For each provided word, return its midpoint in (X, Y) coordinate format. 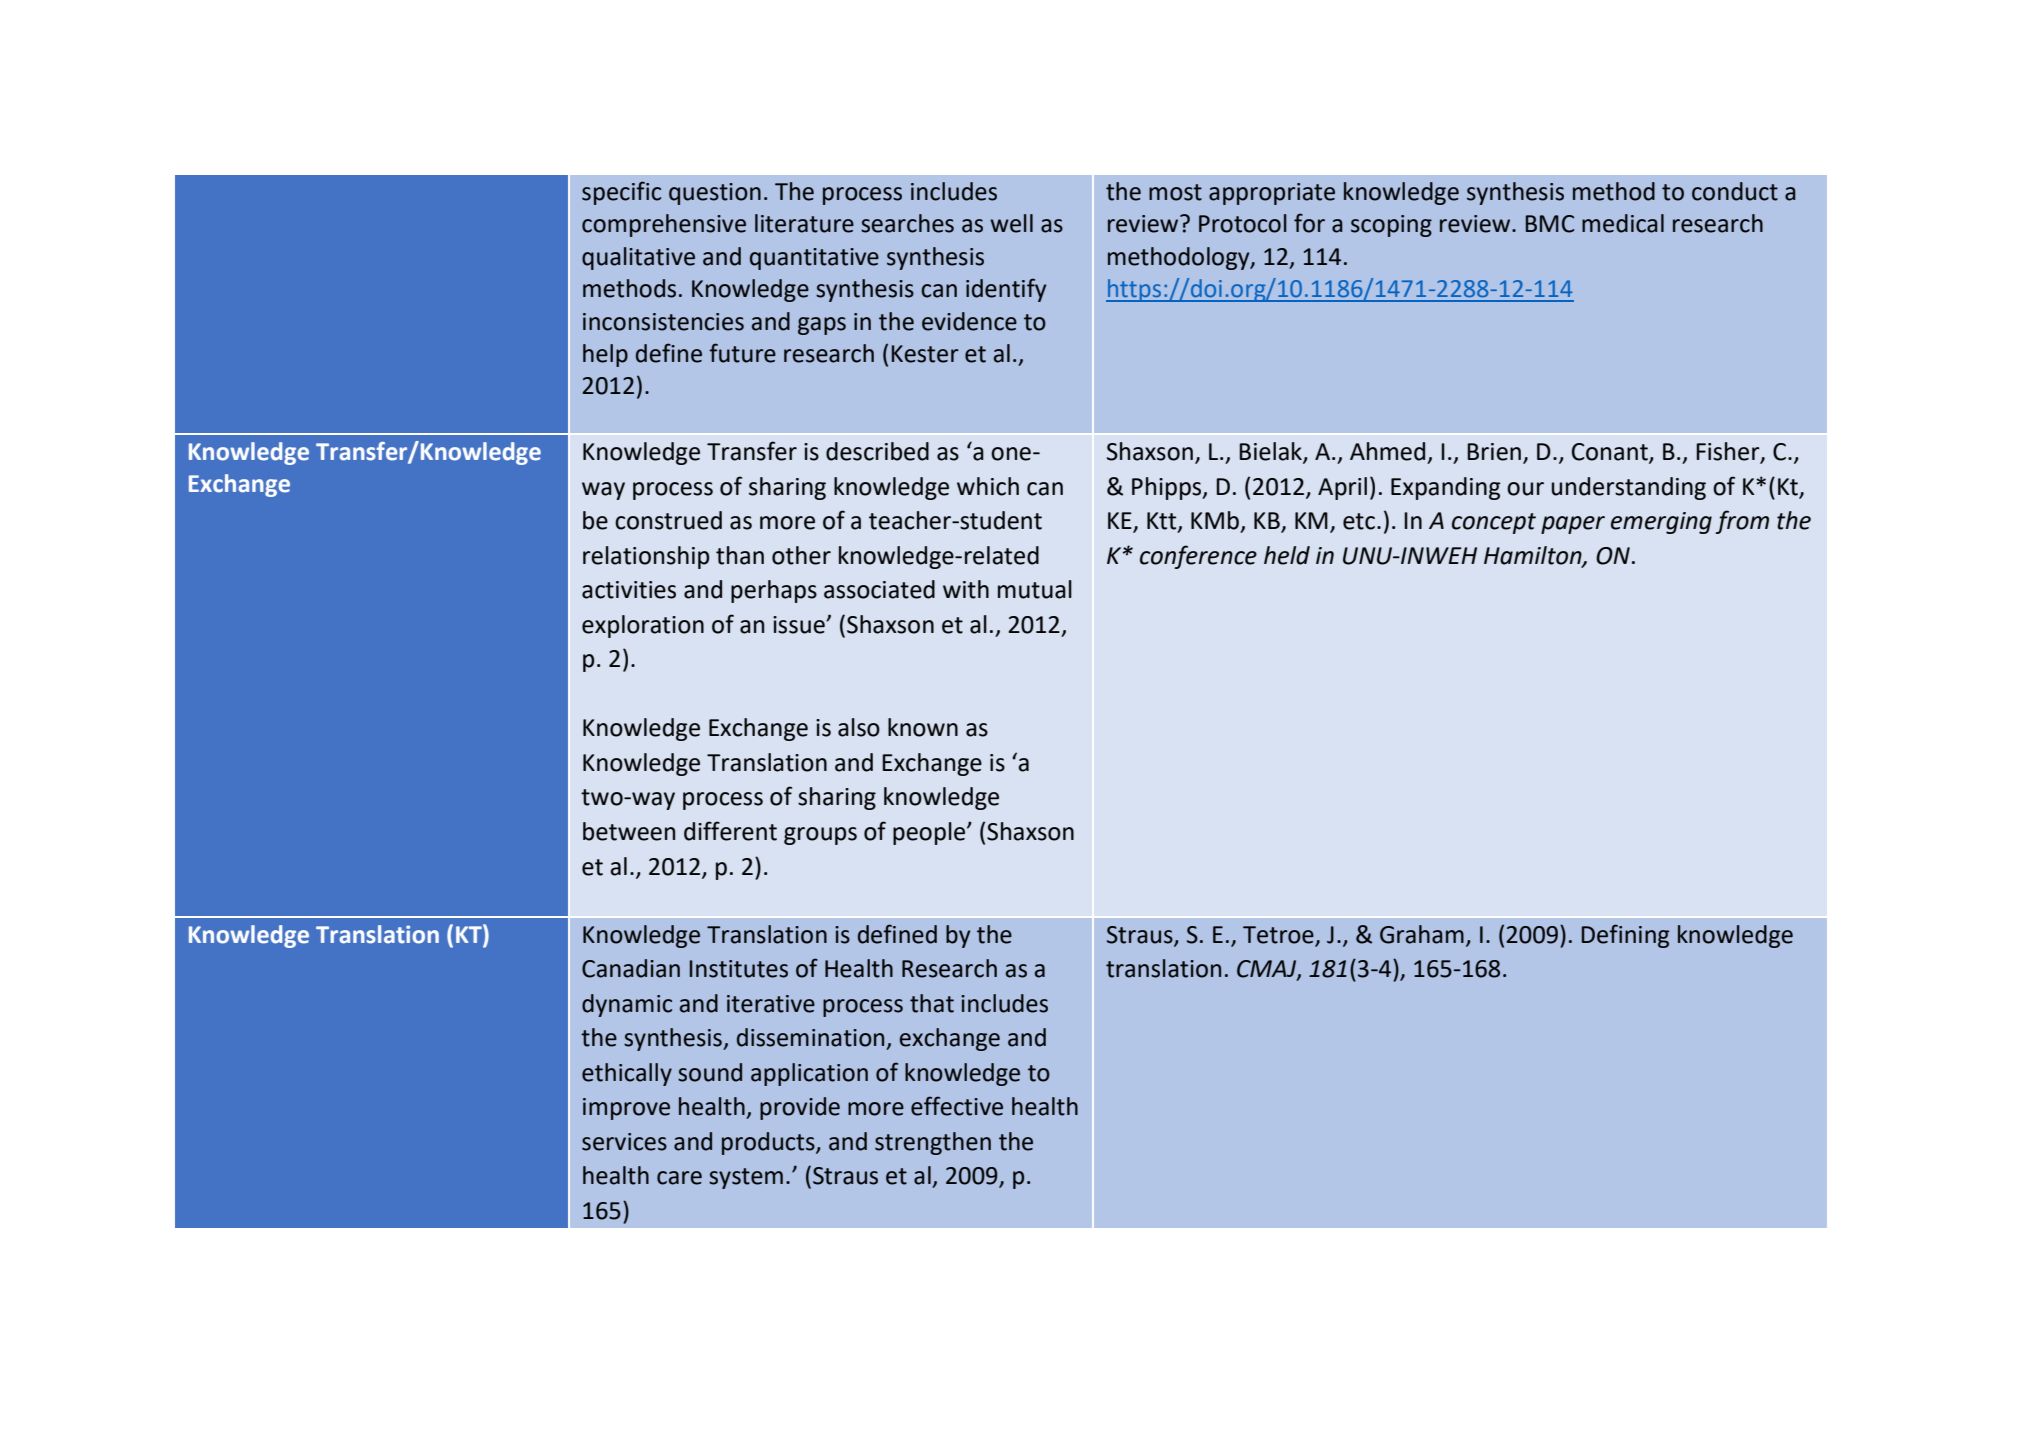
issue (800, 625)
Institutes (739, 969)
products (769, 1143)
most (1175, 192)
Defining (1625, 936)
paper (1573, 525)
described (877, 451)
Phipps (1168, 488)
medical (1623, 223)
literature (804, 223)
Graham (1422, 934)
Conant (1611, 453)
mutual (1035, 589)
